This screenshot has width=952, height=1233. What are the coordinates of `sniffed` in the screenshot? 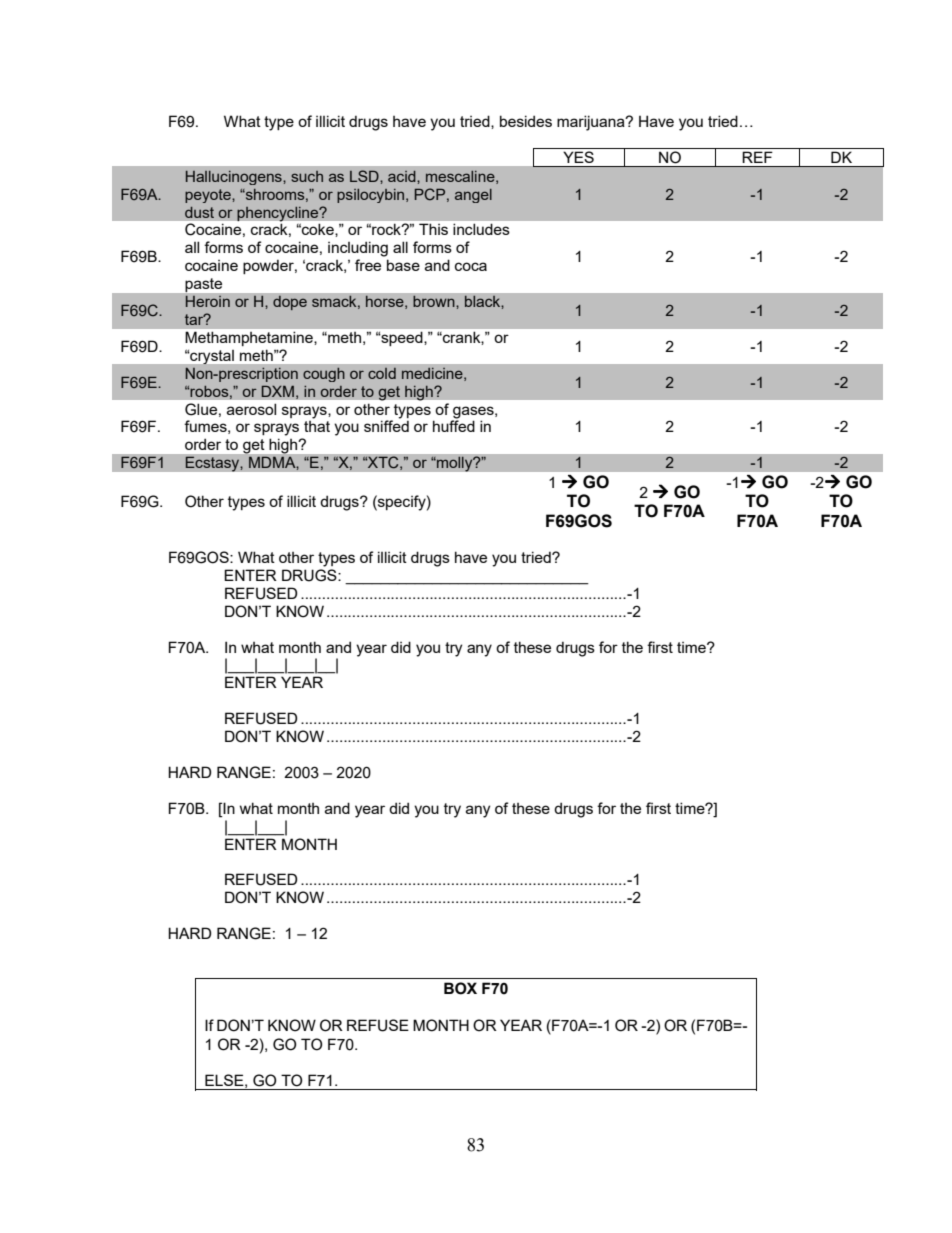 It's located at (386, 425).
